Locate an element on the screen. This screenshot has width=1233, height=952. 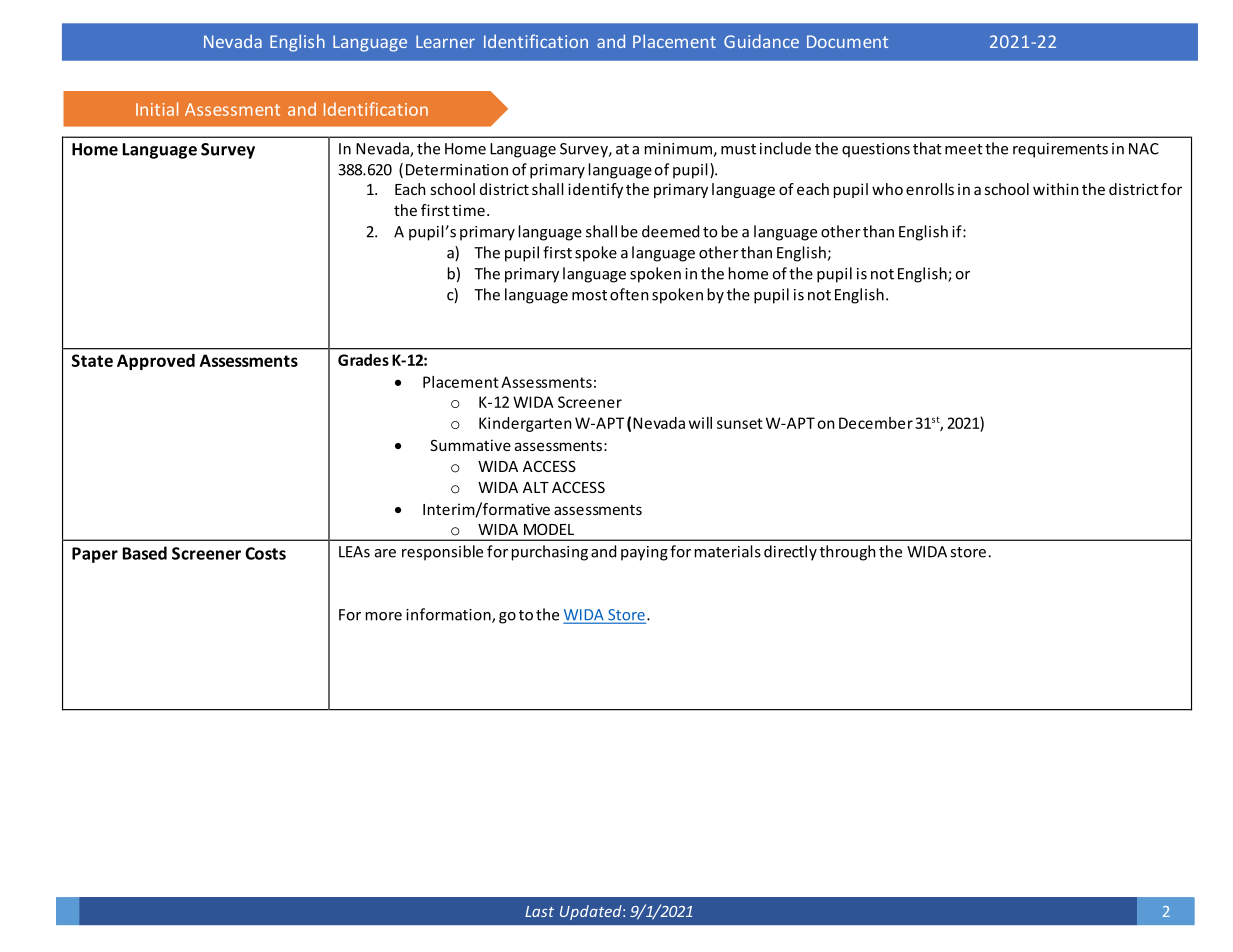
deemed is located at coordinates (670, 231).
